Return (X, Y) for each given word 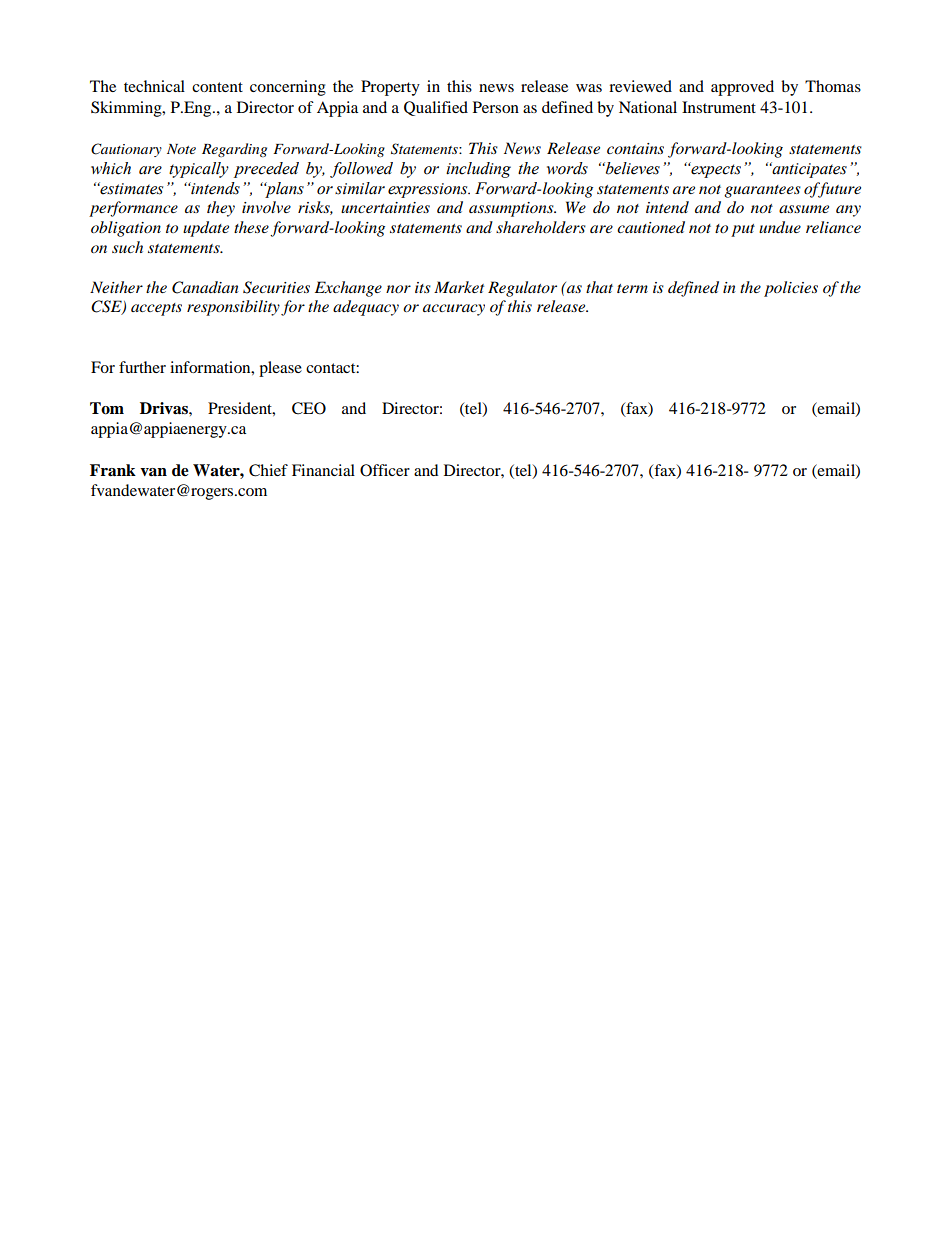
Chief (268, 470)
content (217, 87)
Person (496, 107)
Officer (385, 470)
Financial (323, 470)
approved (742, 88)
